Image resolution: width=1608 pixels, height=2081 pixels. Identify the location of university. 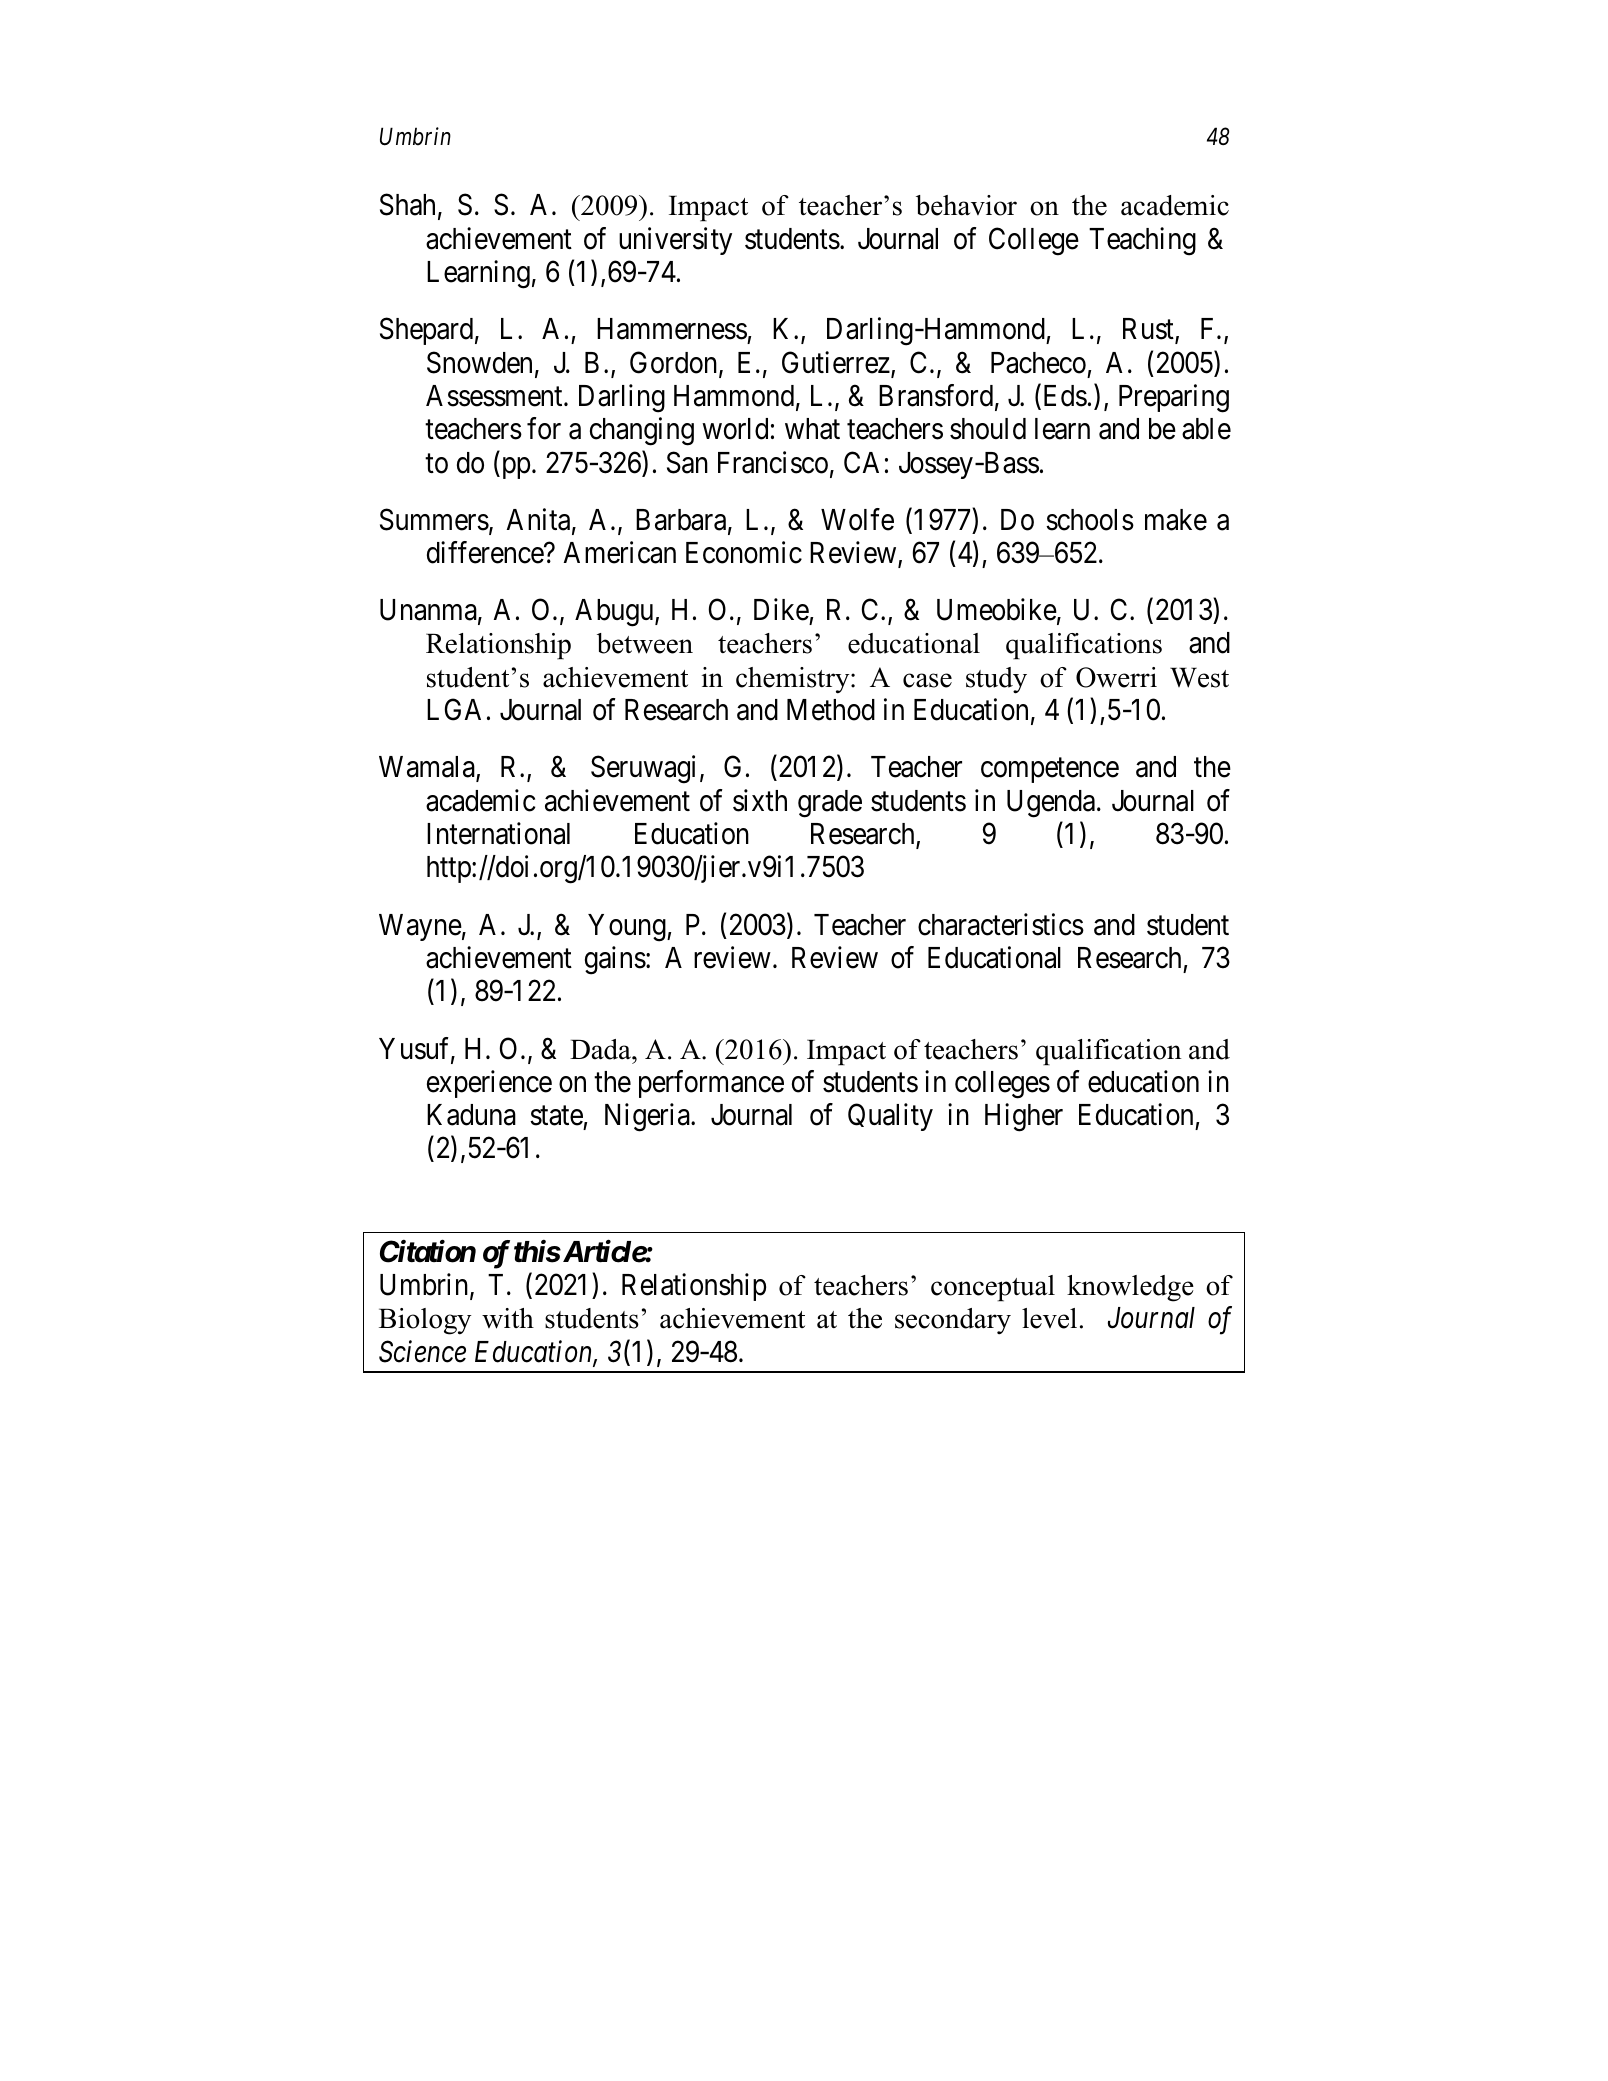
(675, 241).
